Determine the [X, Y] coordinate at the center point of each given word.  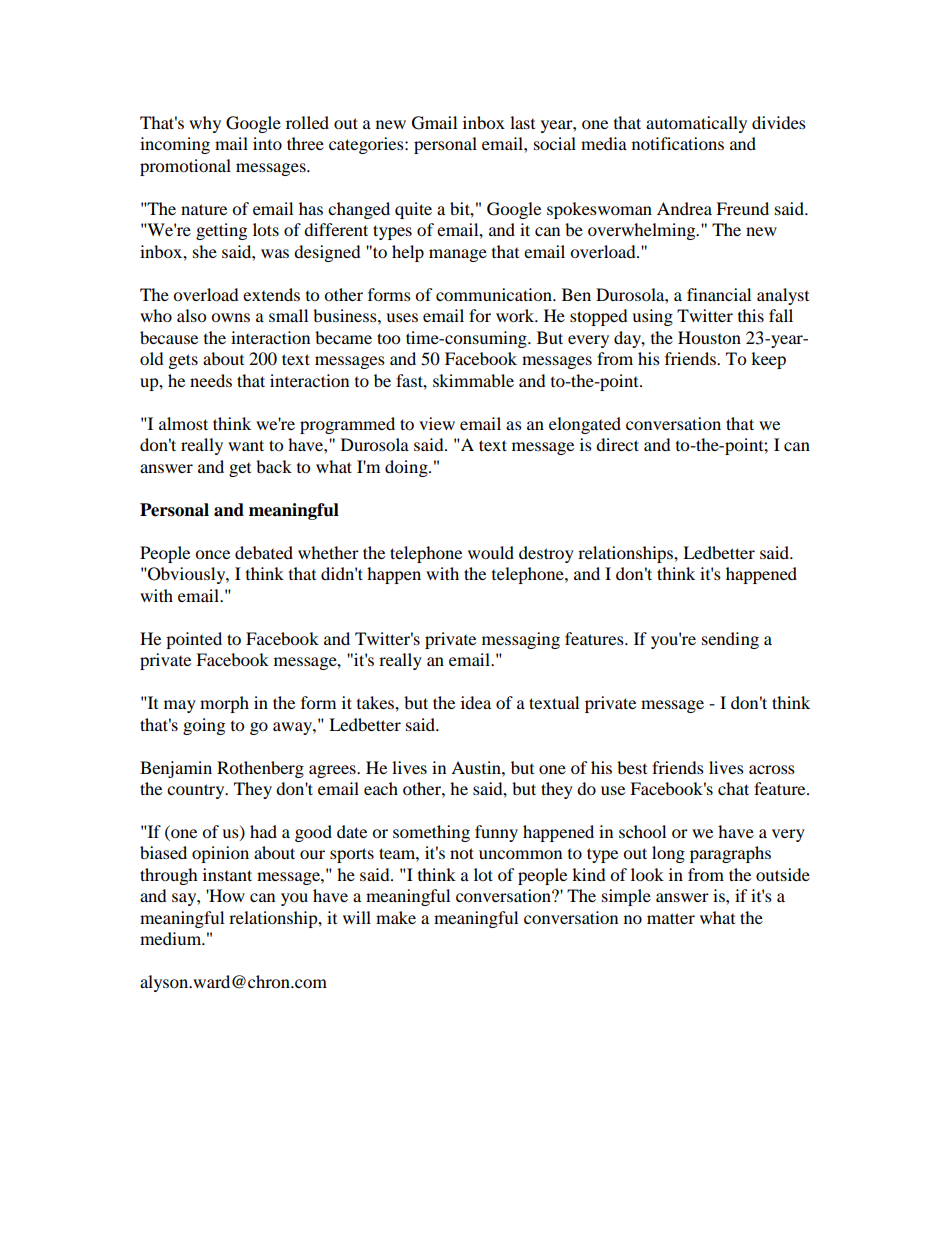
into [267, 143]
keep [768, 360]
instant [227, 874]
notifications [678, 143]
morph [224, 704]
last [522, 122]
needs [211, 380]
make [396, 917]
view [437, 423]
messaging [521, 640]
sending [730, 640]
